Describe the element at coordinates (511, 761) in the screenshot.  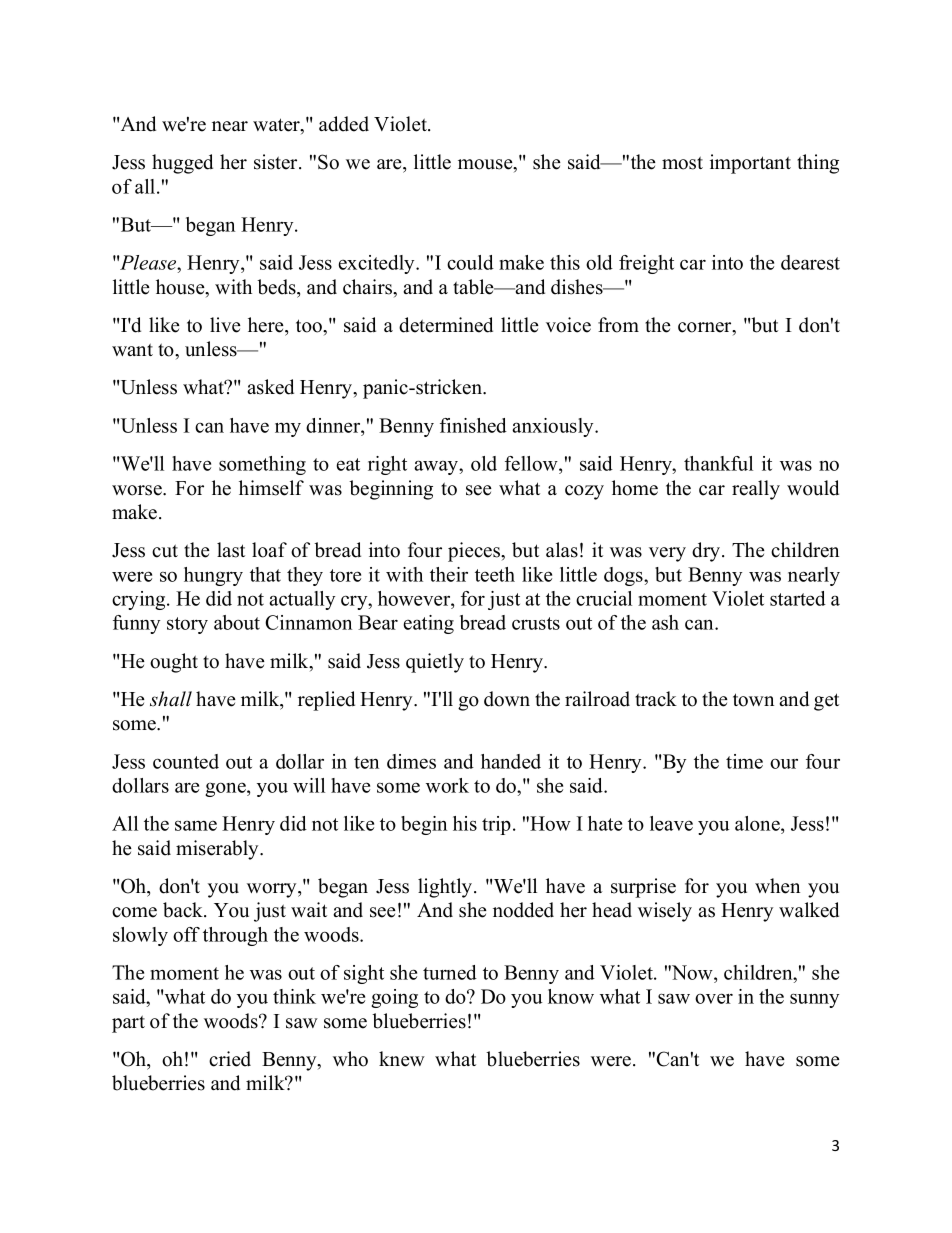
I see `handed` at that location.
